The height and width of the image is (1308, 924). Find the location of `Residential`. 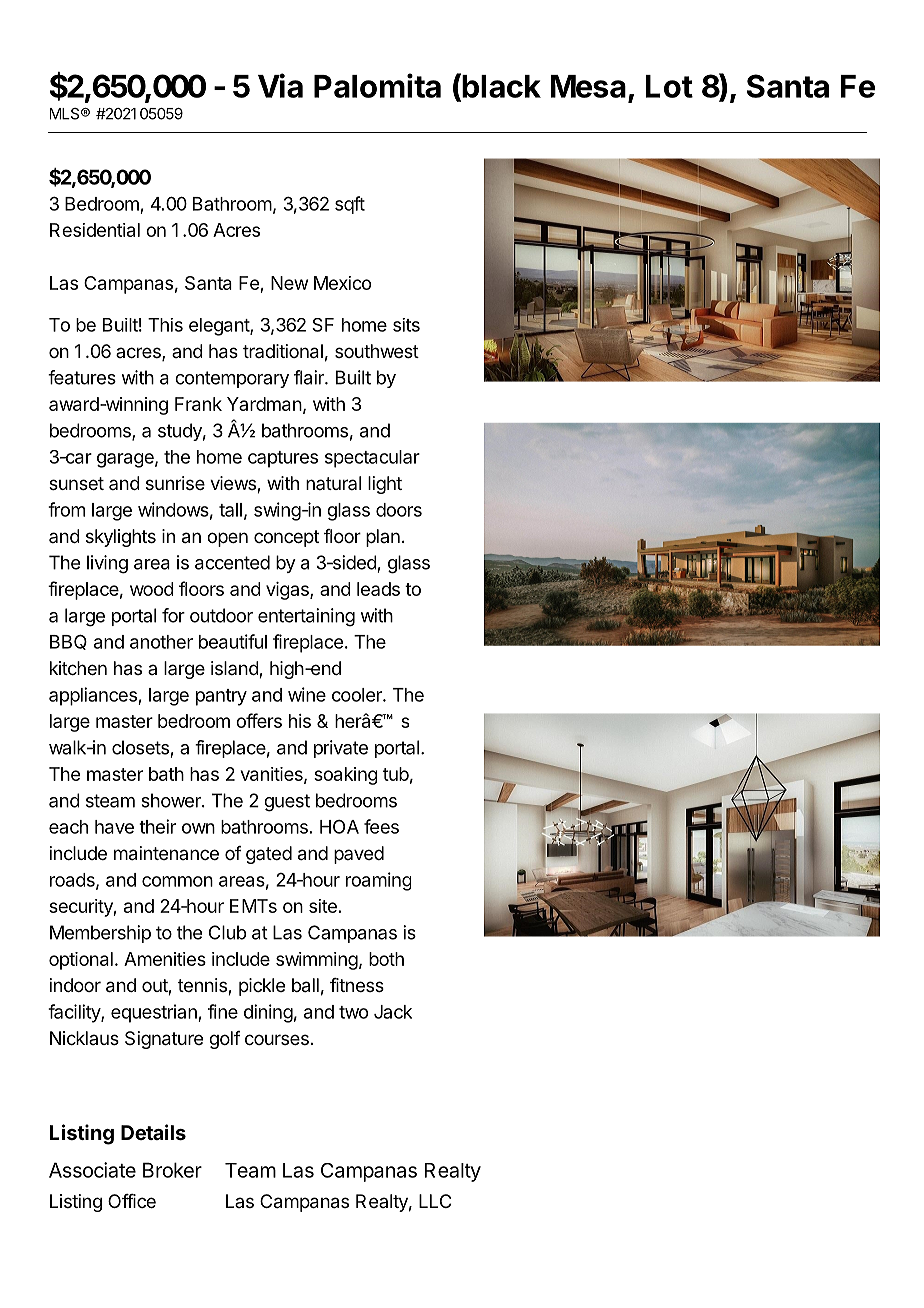

Residential is located at coordinates (95, 230).
